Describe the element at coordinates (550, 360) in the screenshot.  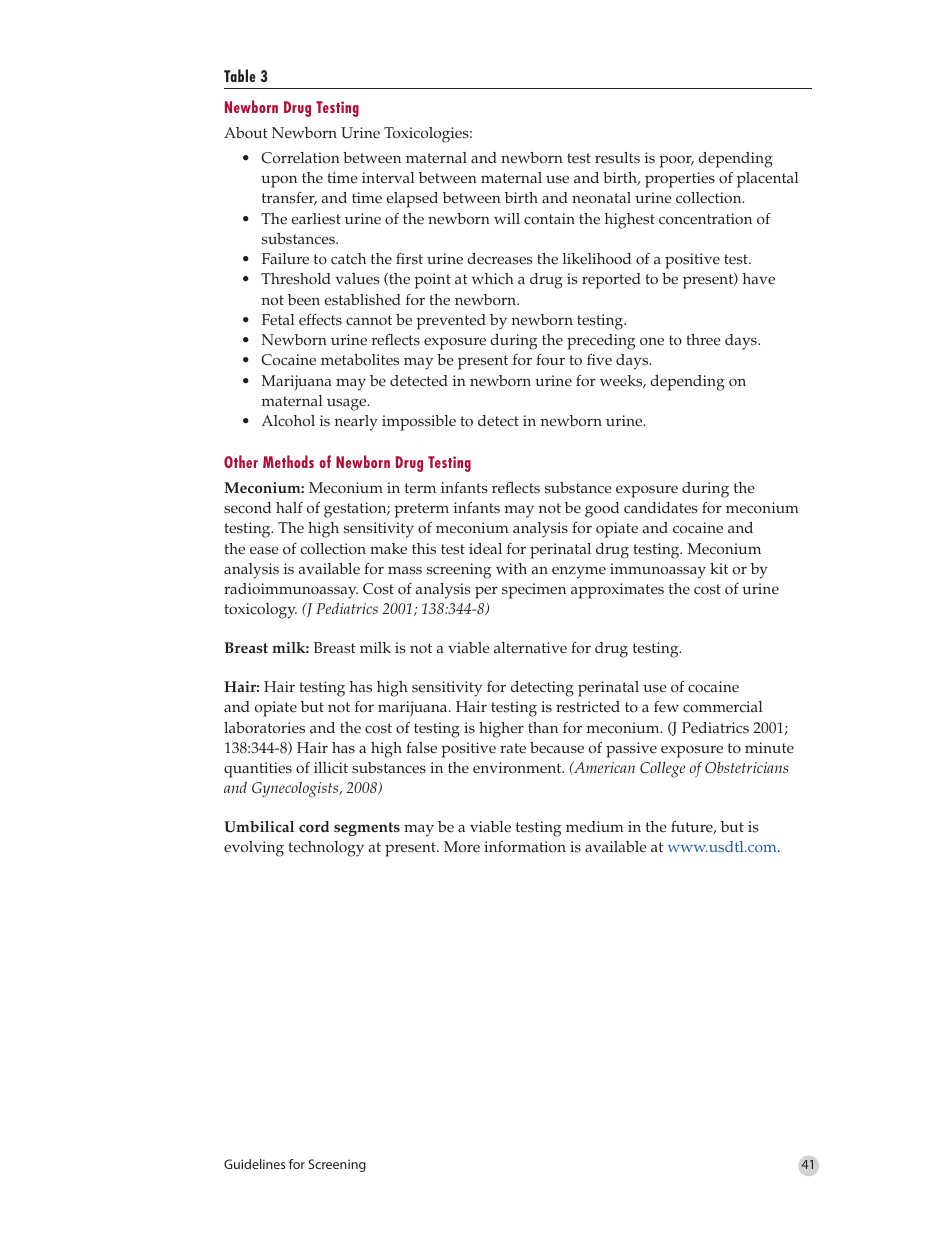
I see `four` at that location.
